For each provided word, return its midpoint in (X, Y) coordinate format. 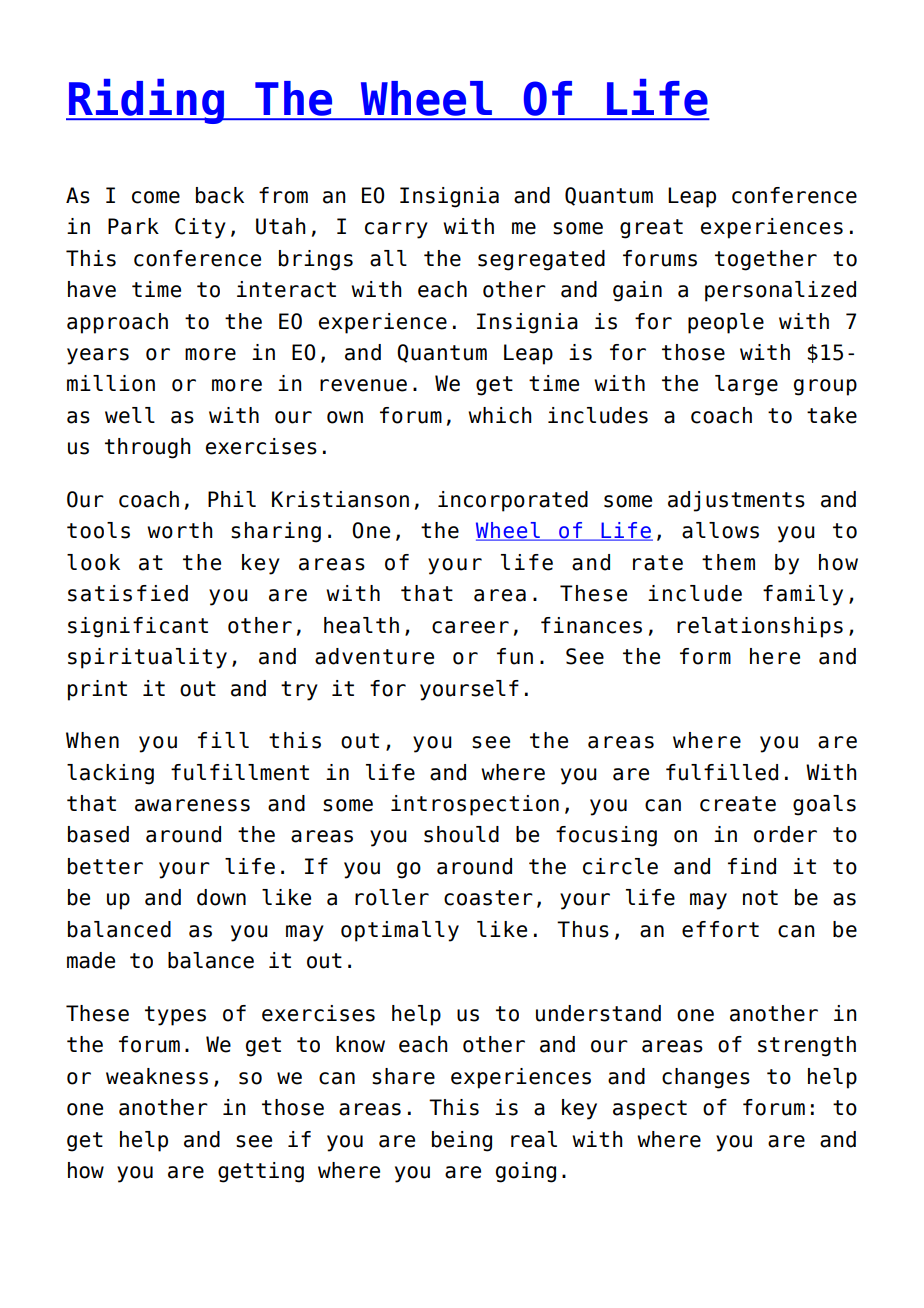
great (651, 229)
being (462, 1141)
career (470, 627)
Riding (146, 101)
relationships (760, 627)
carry (396, 230)
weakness (157, 1076)
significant (138, 627)
